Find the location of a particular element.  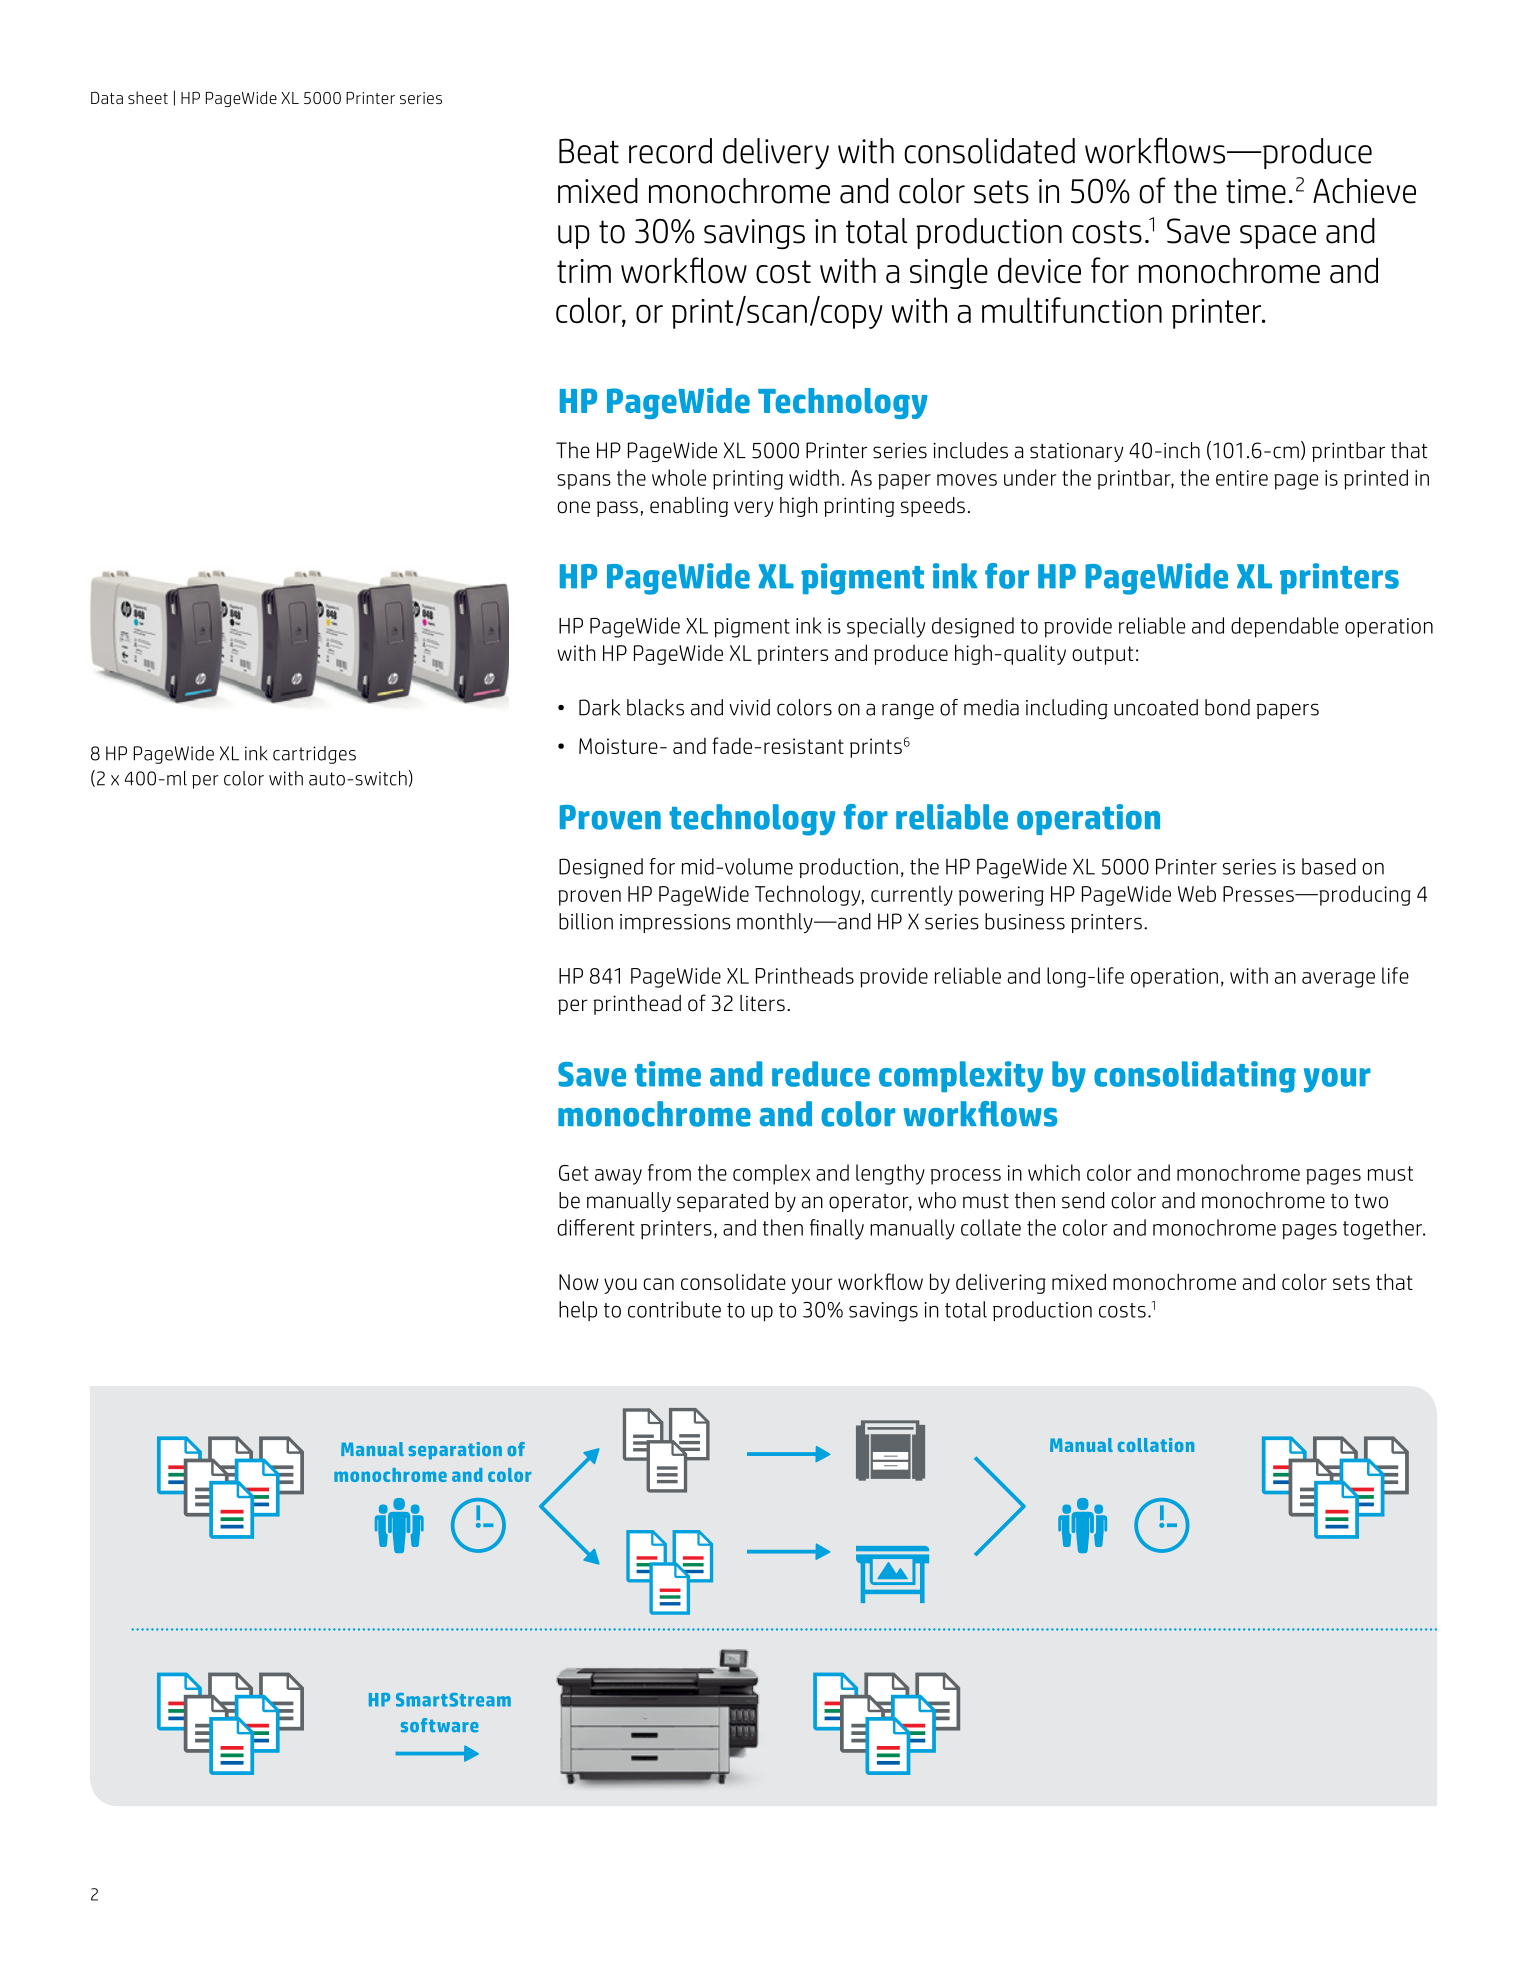

space is located at coordinates (1278, 237).
